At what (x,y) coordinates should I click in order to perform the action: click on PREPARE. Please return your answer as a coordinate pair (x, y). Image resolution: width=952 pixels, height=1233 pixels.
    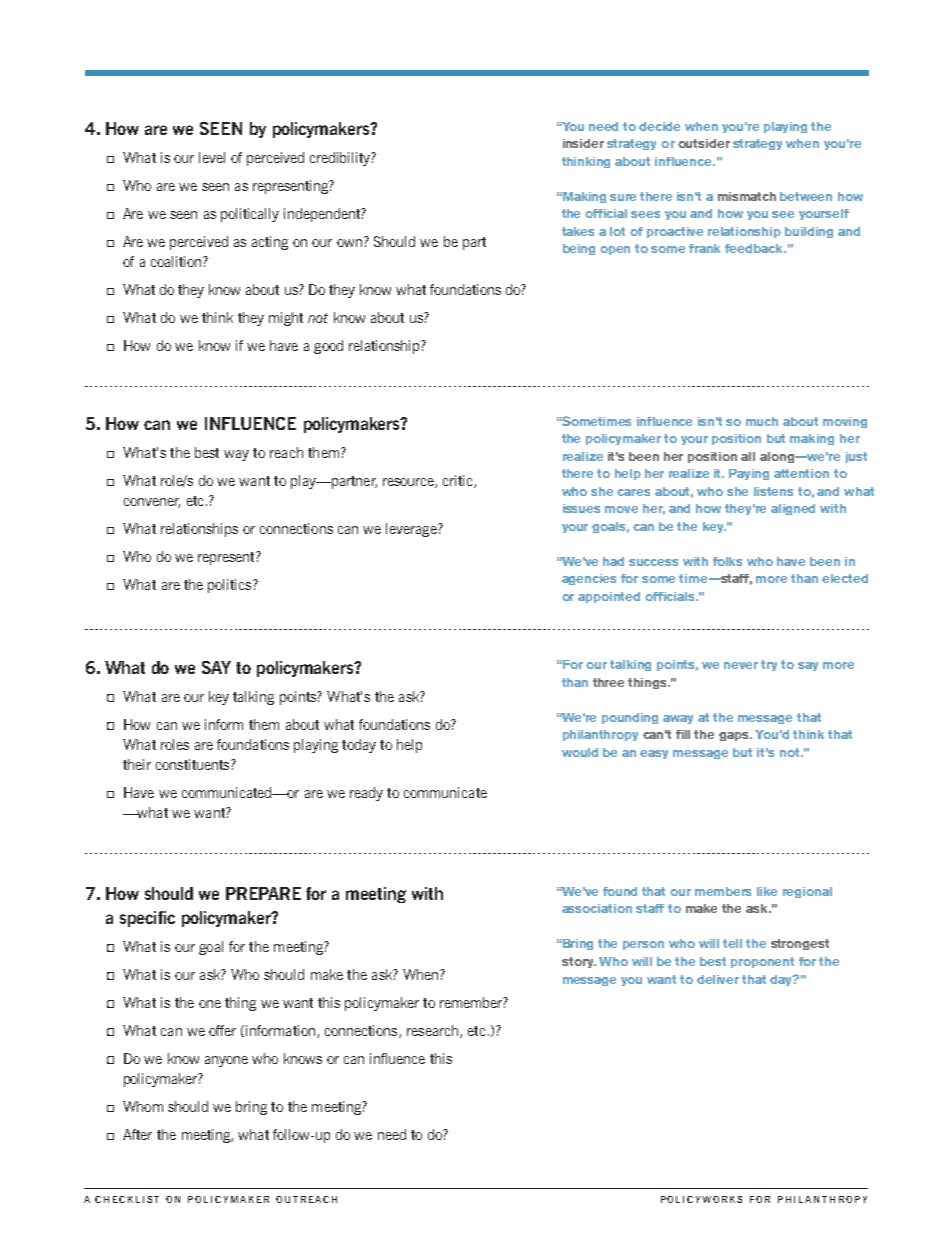
    Looking at the image, I should click on (263, 893).
